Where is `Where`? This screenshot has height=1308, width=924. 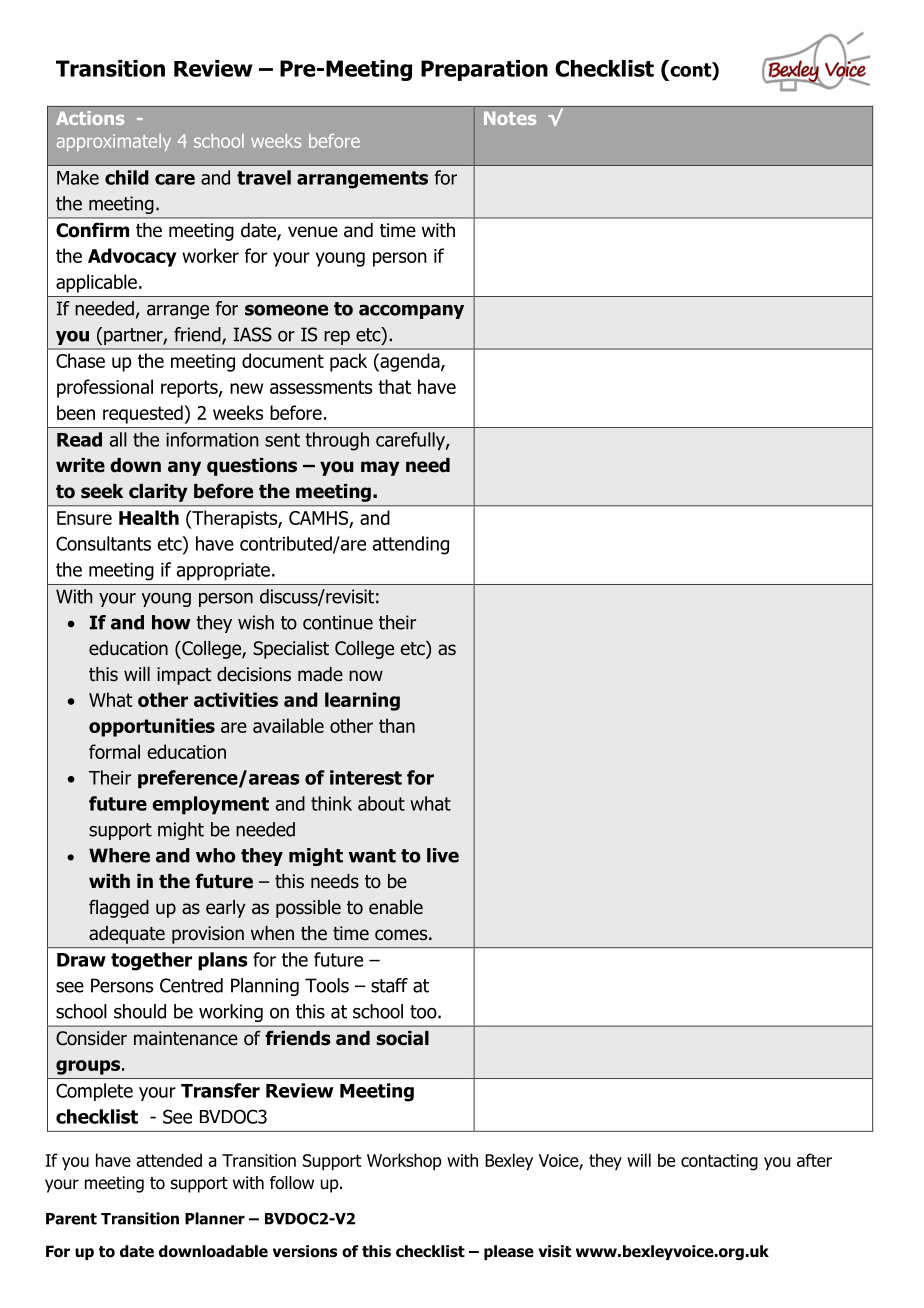
Where is located at coordinates (119, 855).
